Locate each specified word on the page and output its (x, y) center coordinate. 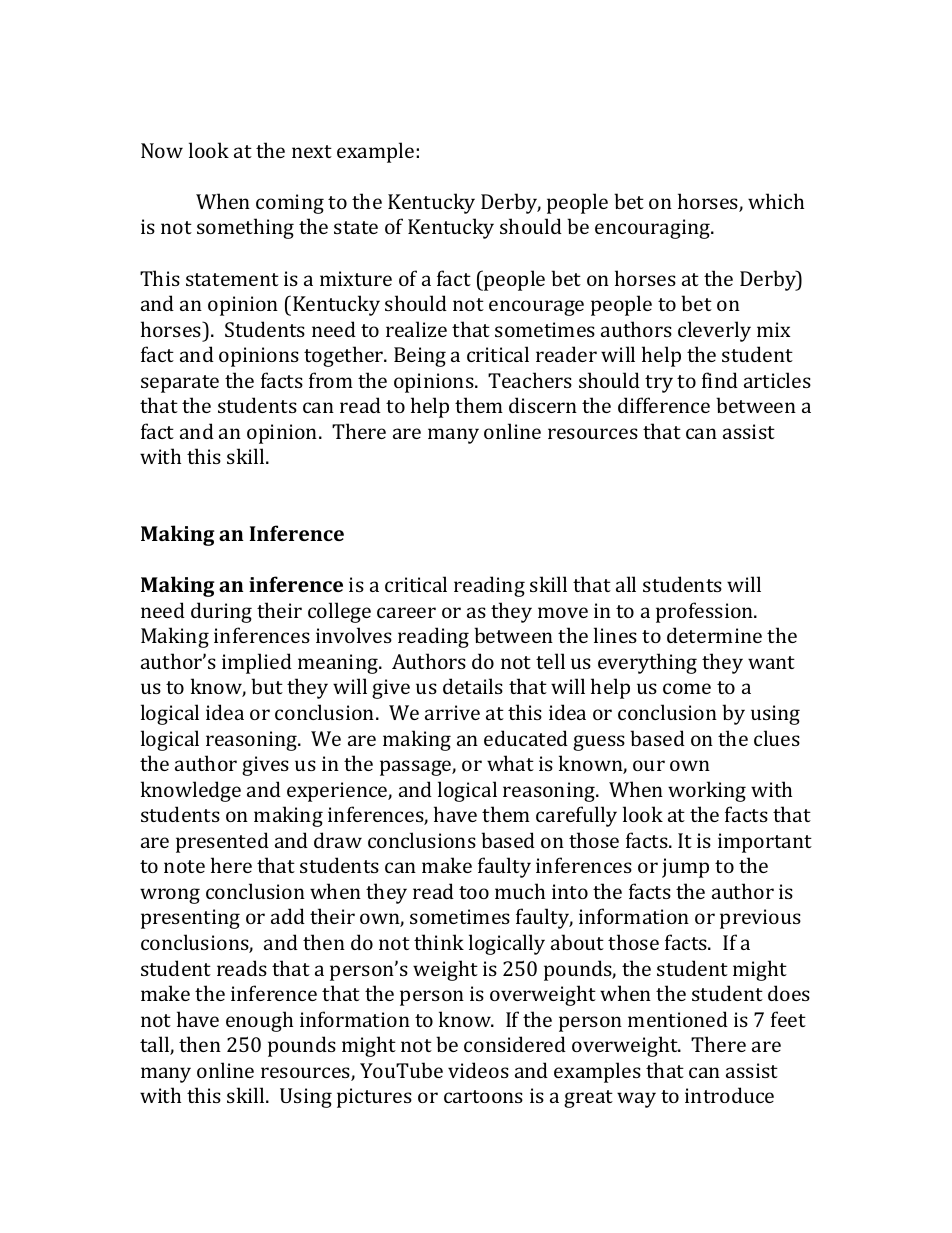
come (687, 688)
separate (180, 384)
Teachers (530, 380)
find (720, 380)
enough (259, 1021)
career (406, 612)
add (288, 916)
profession (706, 612)
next (312, 151)
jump (685, 868)
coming (290, 204)
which (776, 201)
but (267, 686)
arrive (452, 712)
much (520, 891)
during (221, 612)
